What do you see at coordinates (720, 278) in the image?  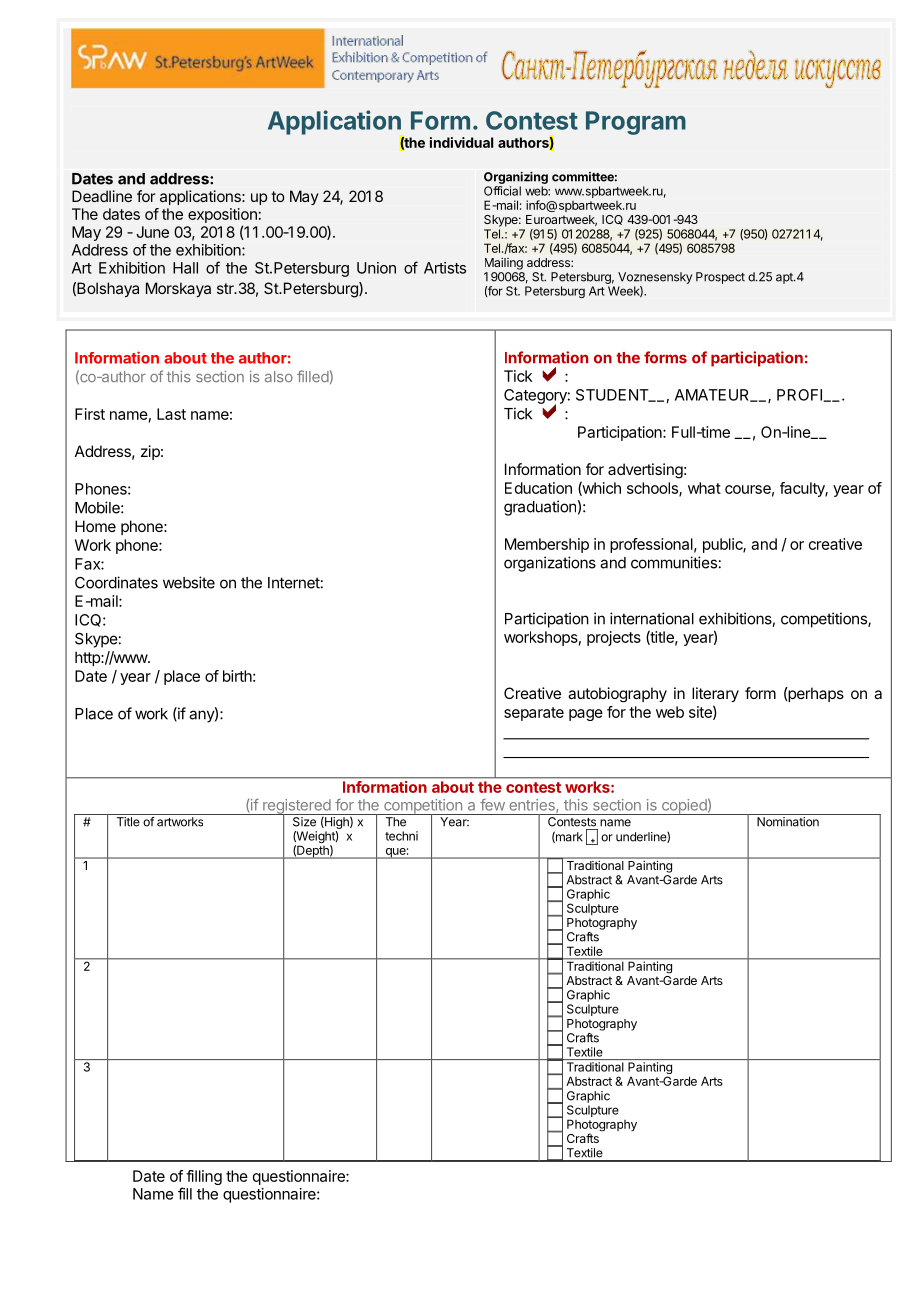 I see `Prospect` at bounding box center [720, 278].
